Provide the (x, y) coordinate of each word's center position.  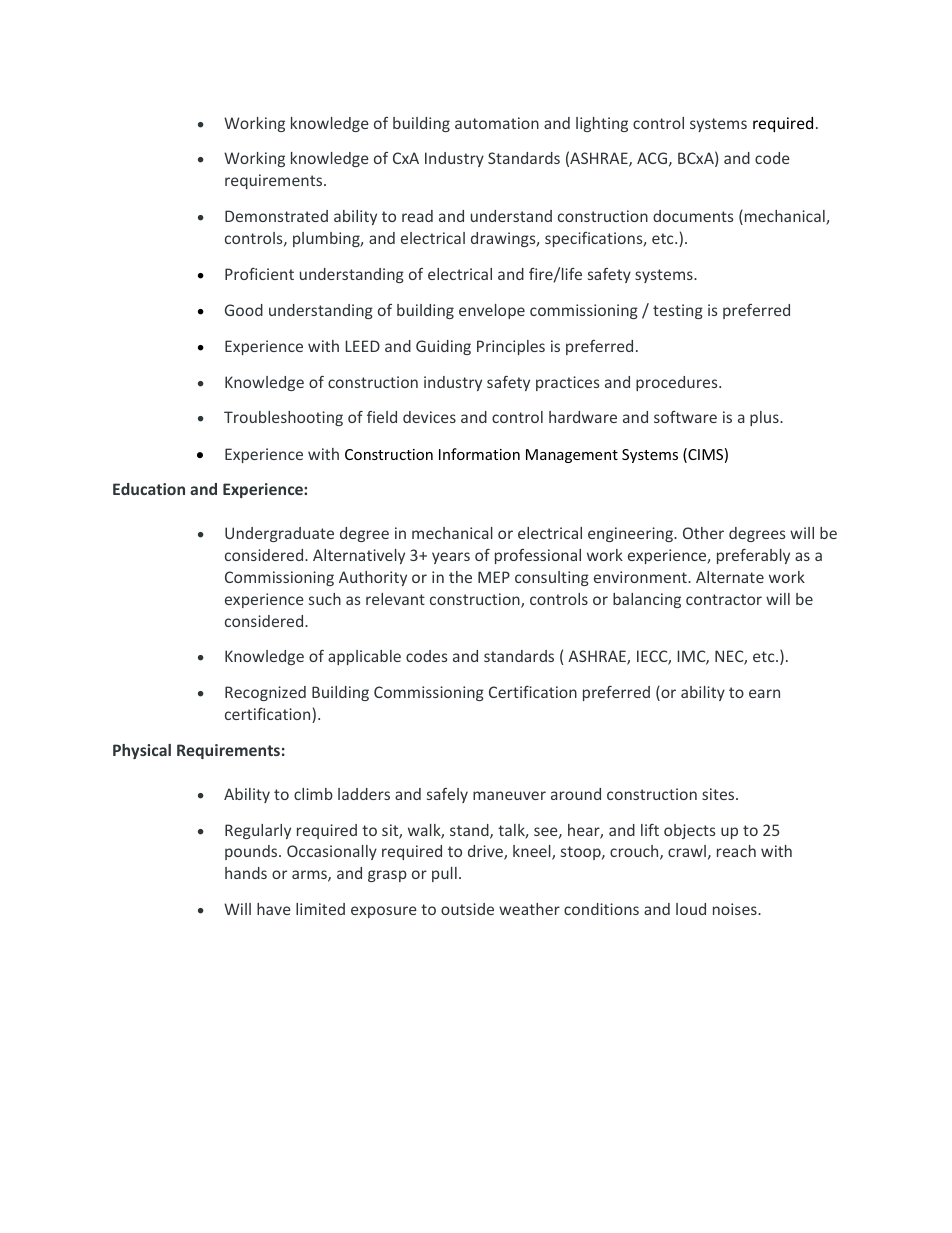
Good (244, 310)
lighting (602, 124)
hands (246, 873)
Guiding (443, 347)
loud (691, 909)
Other (703, 533)
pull (444, 874)
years (451, 558)
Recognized (265, 693)
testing (678, 311)
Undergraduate (279, 534)
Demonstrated (276, 216)
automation (497, 123)
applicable (364, 657)
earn (764, 693)
